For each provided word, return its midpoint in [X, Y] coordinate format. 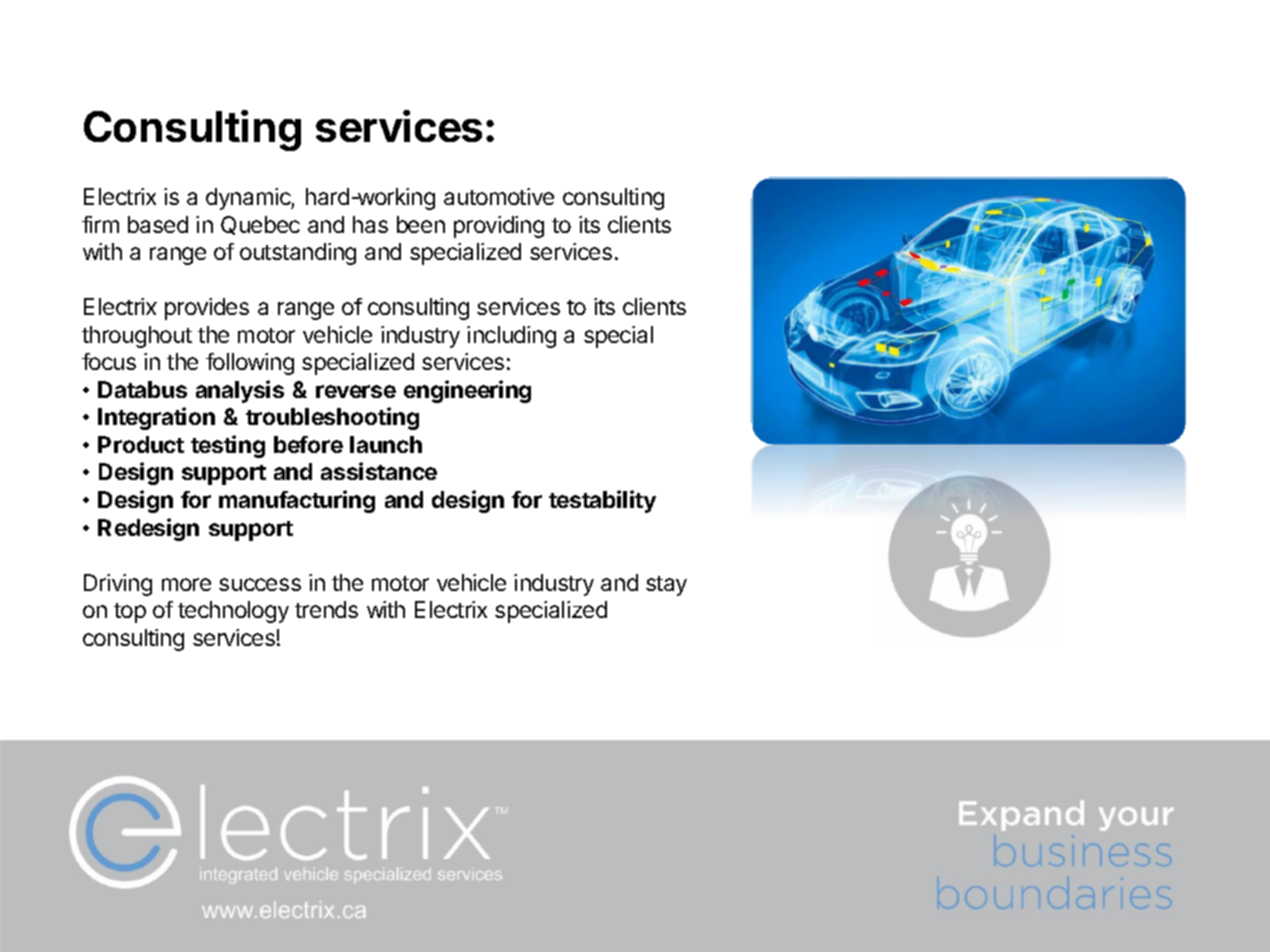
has [370, 224]
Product [141, 444]
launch [386, 444]
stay [666, 586]
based [158, 224]
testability [602, 501]
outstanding [298, 254]
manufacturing [297, 501]
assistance [379, 471]
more [186, 584]
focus [109, 361]
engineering [467, 391]
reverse [356, 391]
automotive [499, 196]
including [511, 337]
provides [207, 309]
